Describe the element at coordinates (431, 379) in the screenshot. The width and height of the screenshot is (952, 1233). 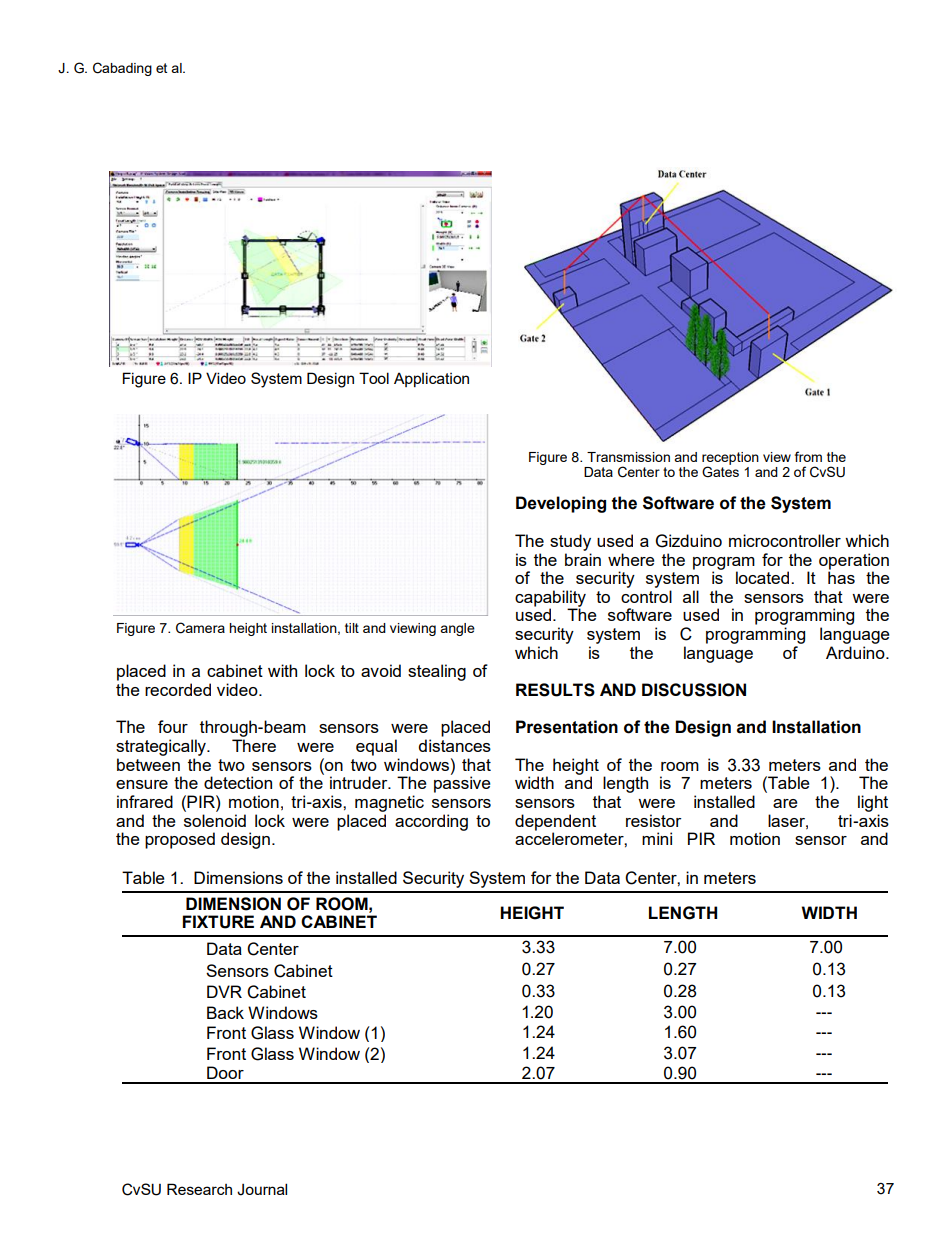
I see `Application` at that location.
